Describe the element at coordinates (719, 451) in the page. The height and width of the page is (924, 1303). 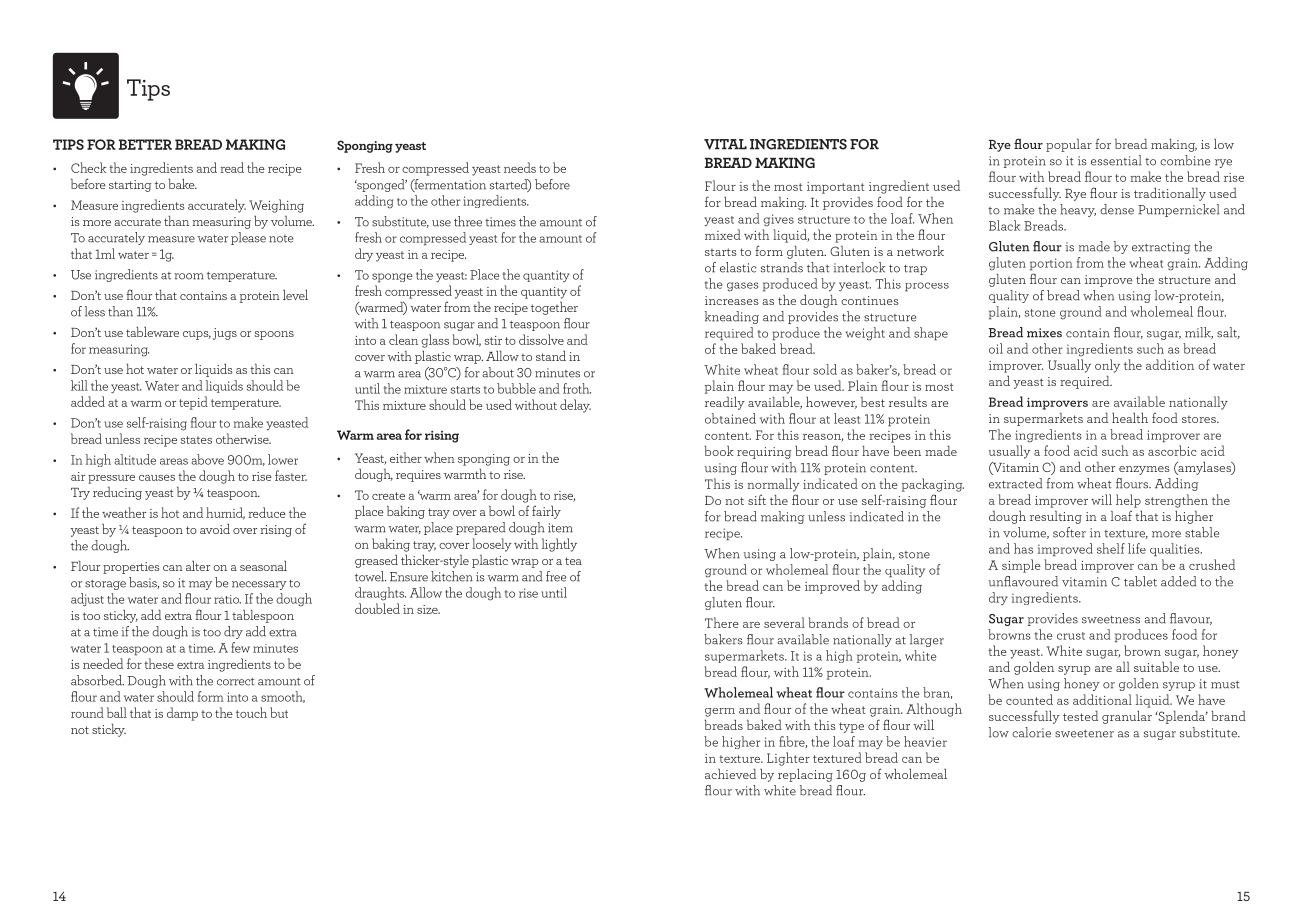
I see `book` at that location.
